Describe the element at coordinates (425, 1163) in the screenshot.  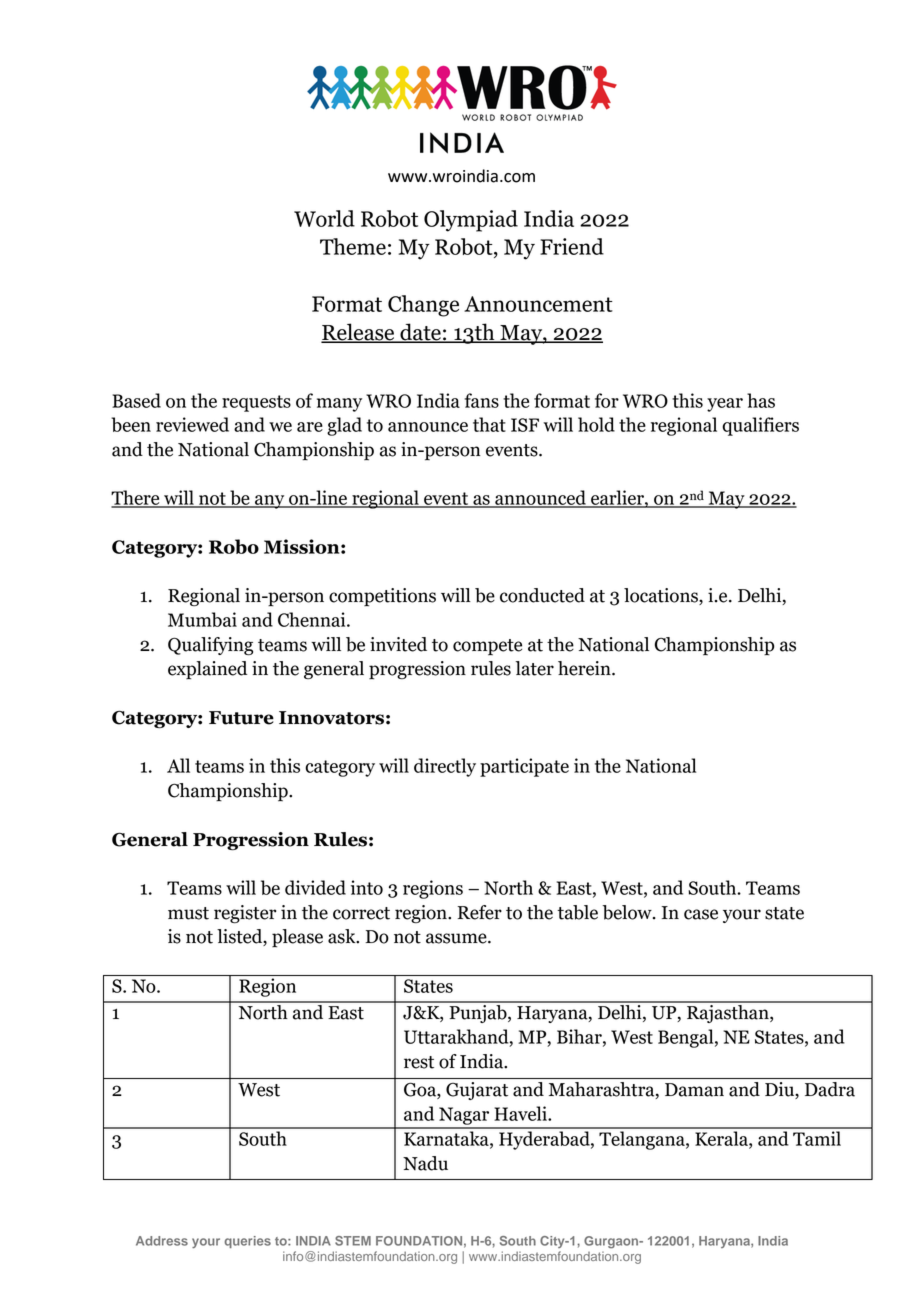
I see `Nadu` at that location.
